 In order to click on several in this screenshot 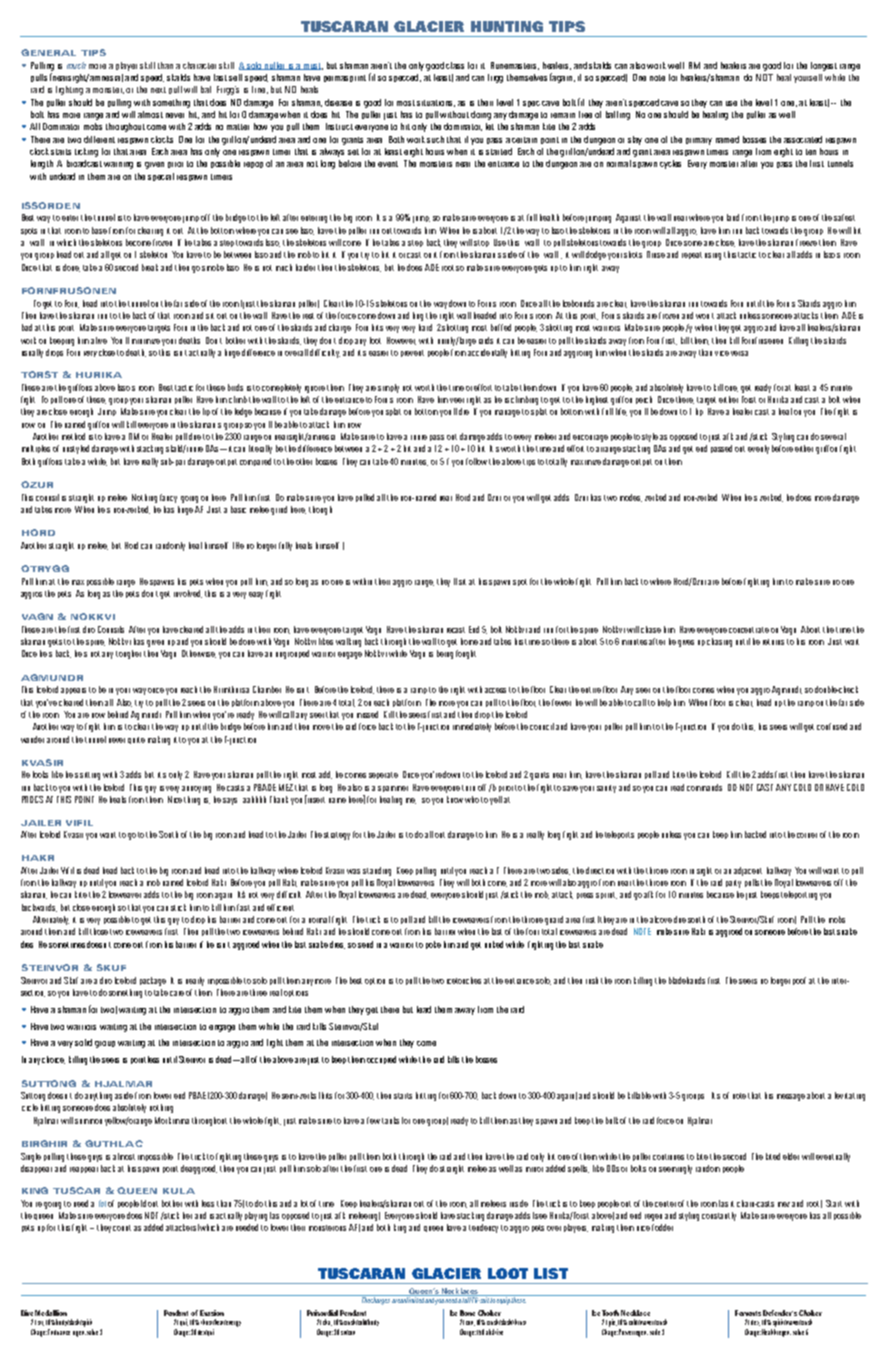, I will do `click(833, 436)`.
